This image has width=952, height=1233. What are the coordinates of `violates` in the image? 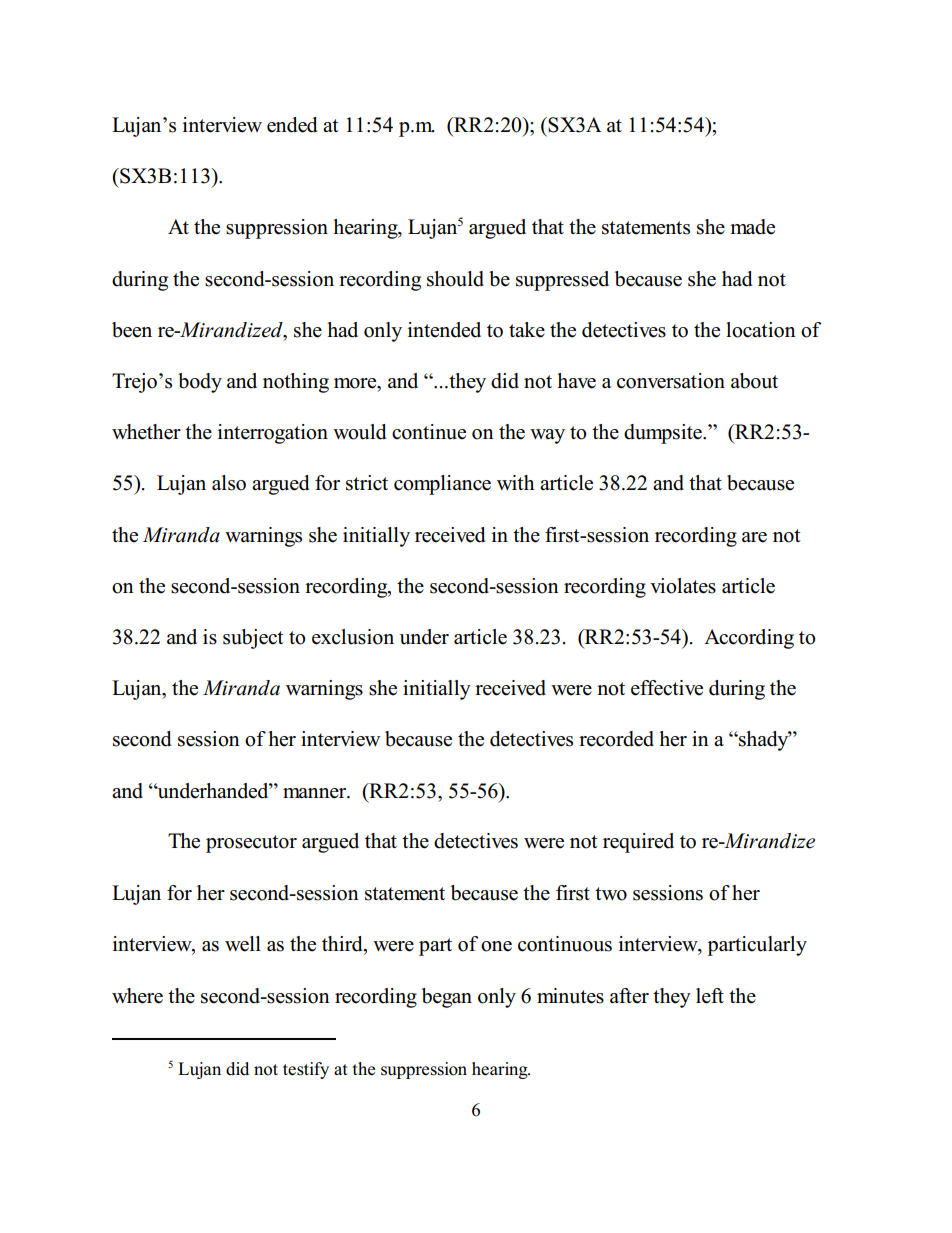 It's located at (683, 586).
